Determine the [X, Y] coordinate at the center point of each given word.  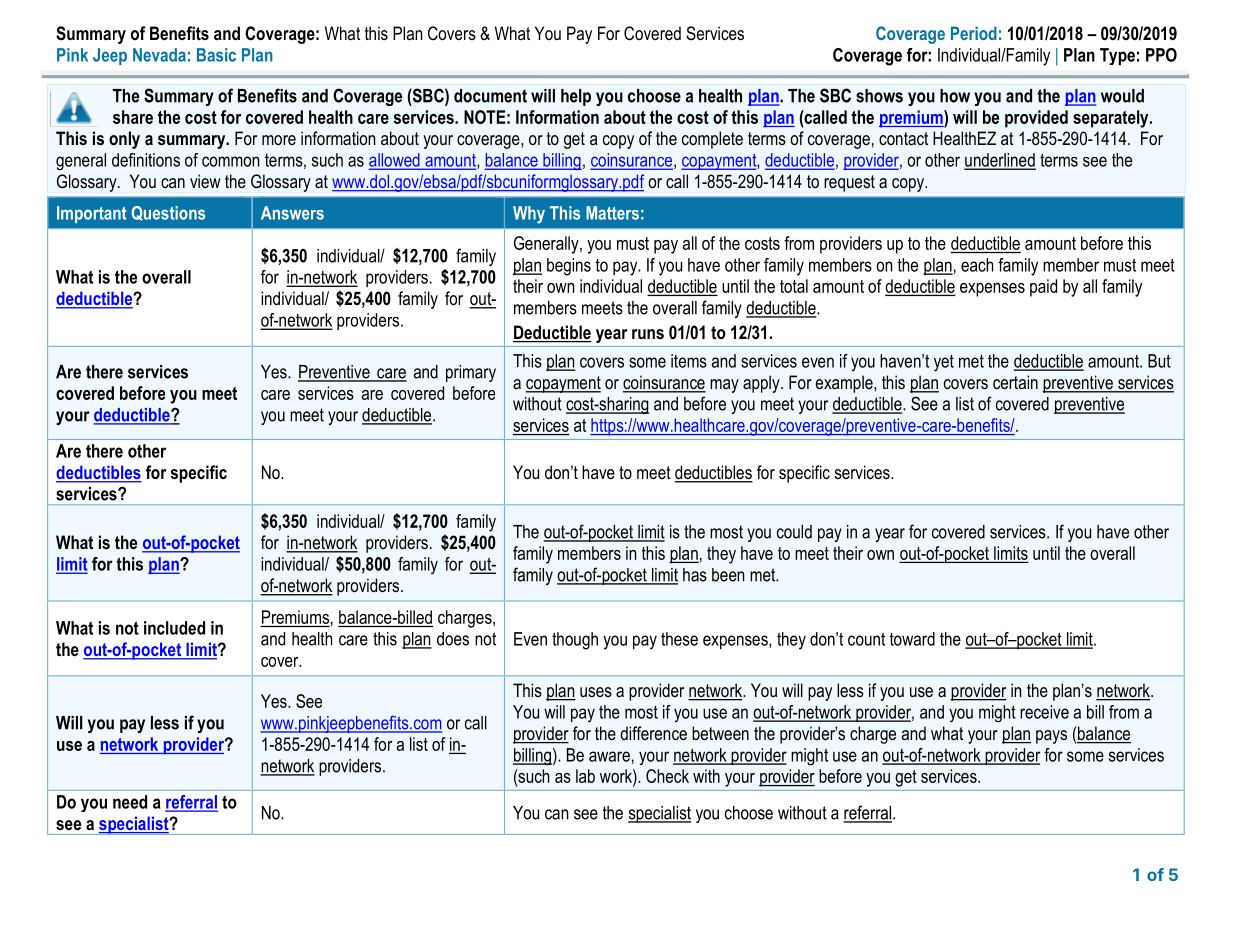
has [695, 575]
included [174, 628]
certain [1015, 382]
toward [912, 639]
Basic [216, 55]
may [724, 386]
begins [569, 267]
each [977, 265]
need [130, 802]
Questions [168, 213]
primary [471, 373]
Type [1117, 56]
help [576, 97]
